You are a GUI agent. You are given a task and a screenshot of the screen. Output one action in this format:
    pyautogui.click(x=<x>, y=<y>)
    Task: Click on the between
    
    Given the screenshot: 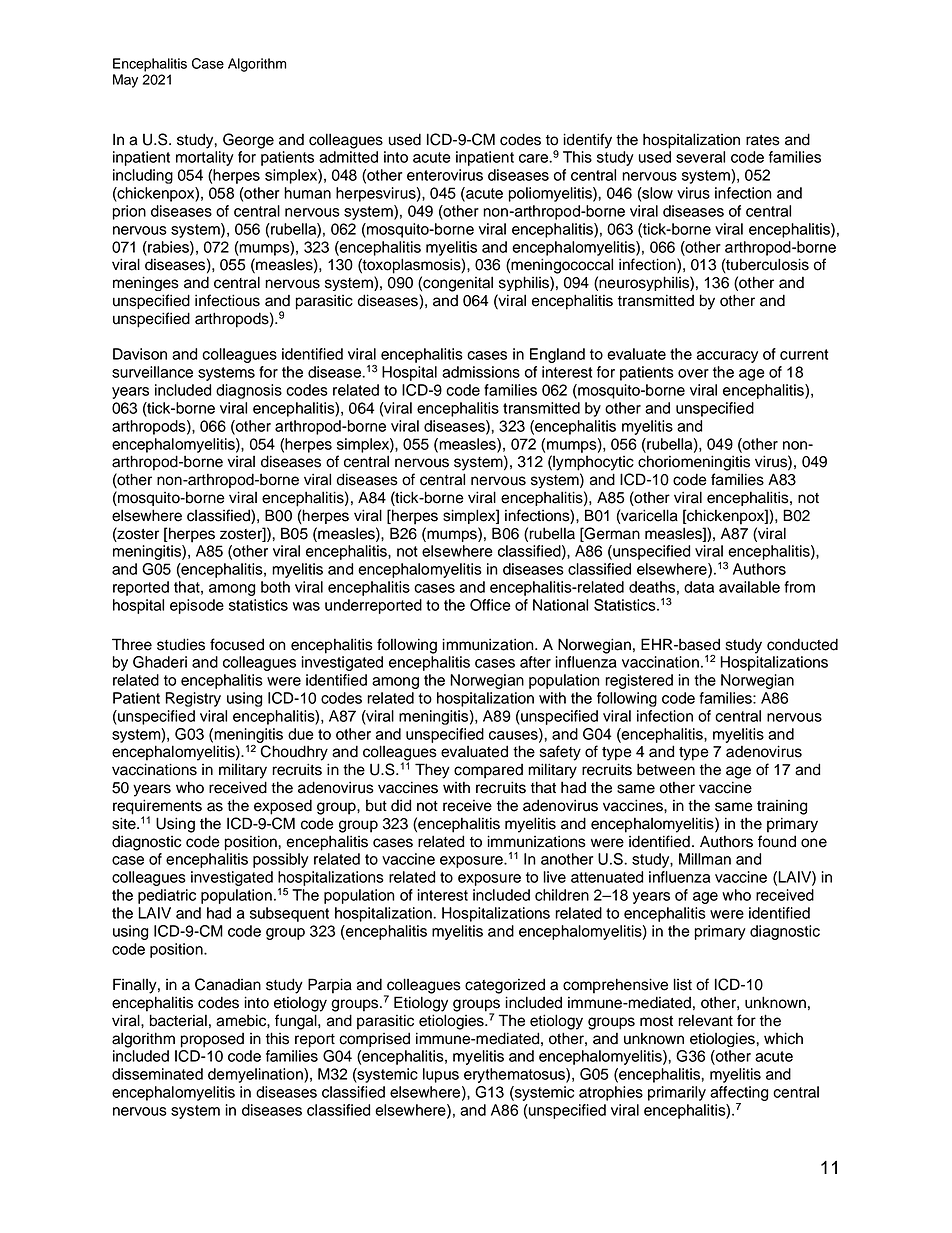 What is the action you would take?
    pyautogui.click(x=666, y=769)
